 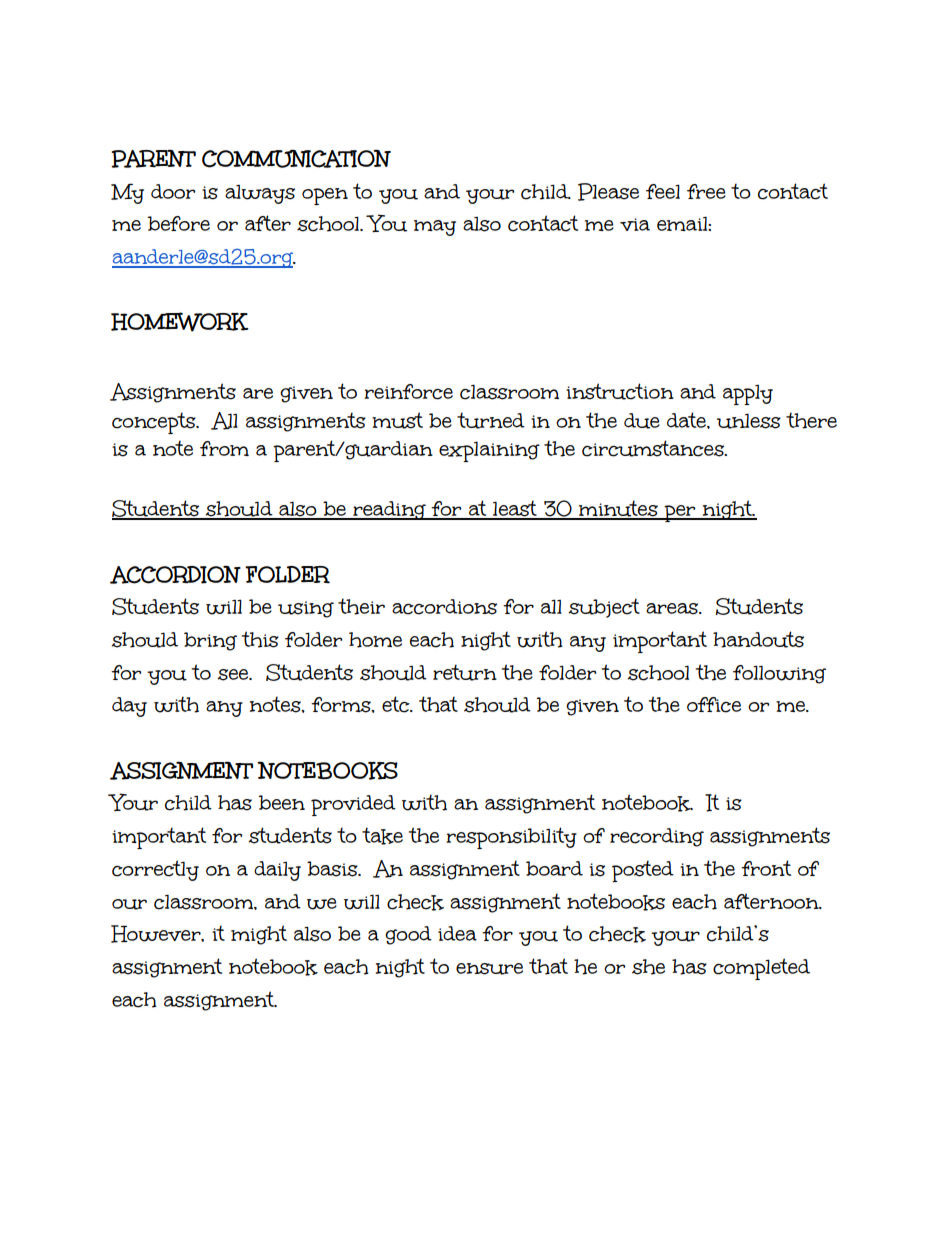 I want to click on idea, so click(x=457, y=933).
